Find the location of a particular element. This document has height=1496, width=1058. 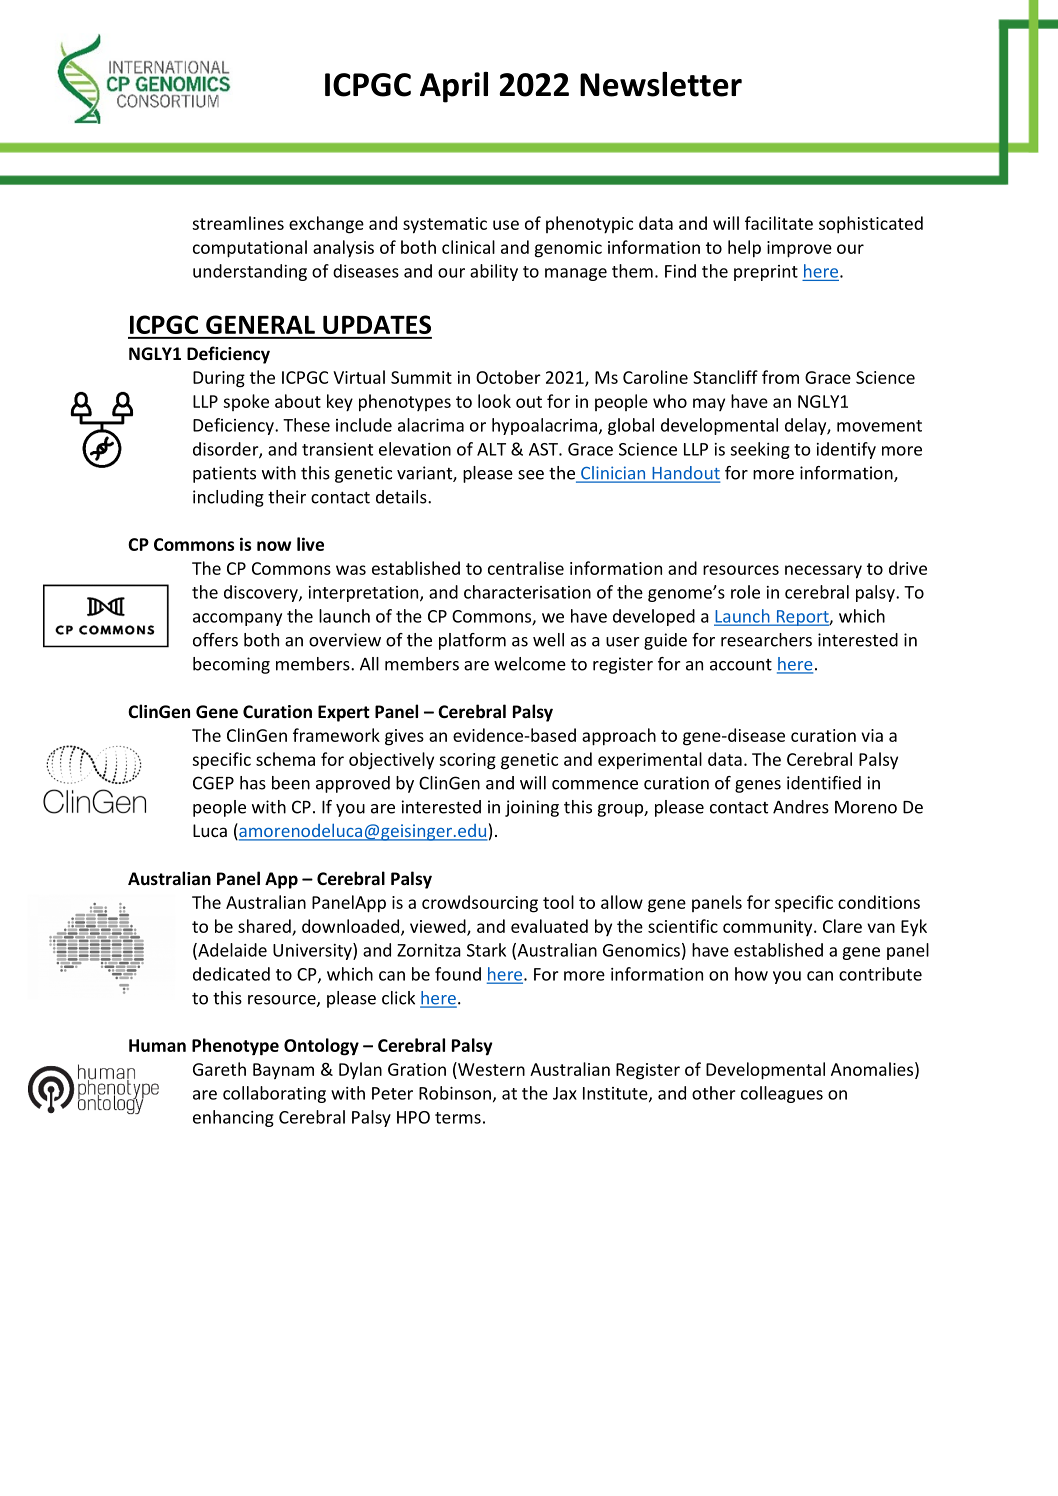

collaborating is located at coordinates (274, 1094).
